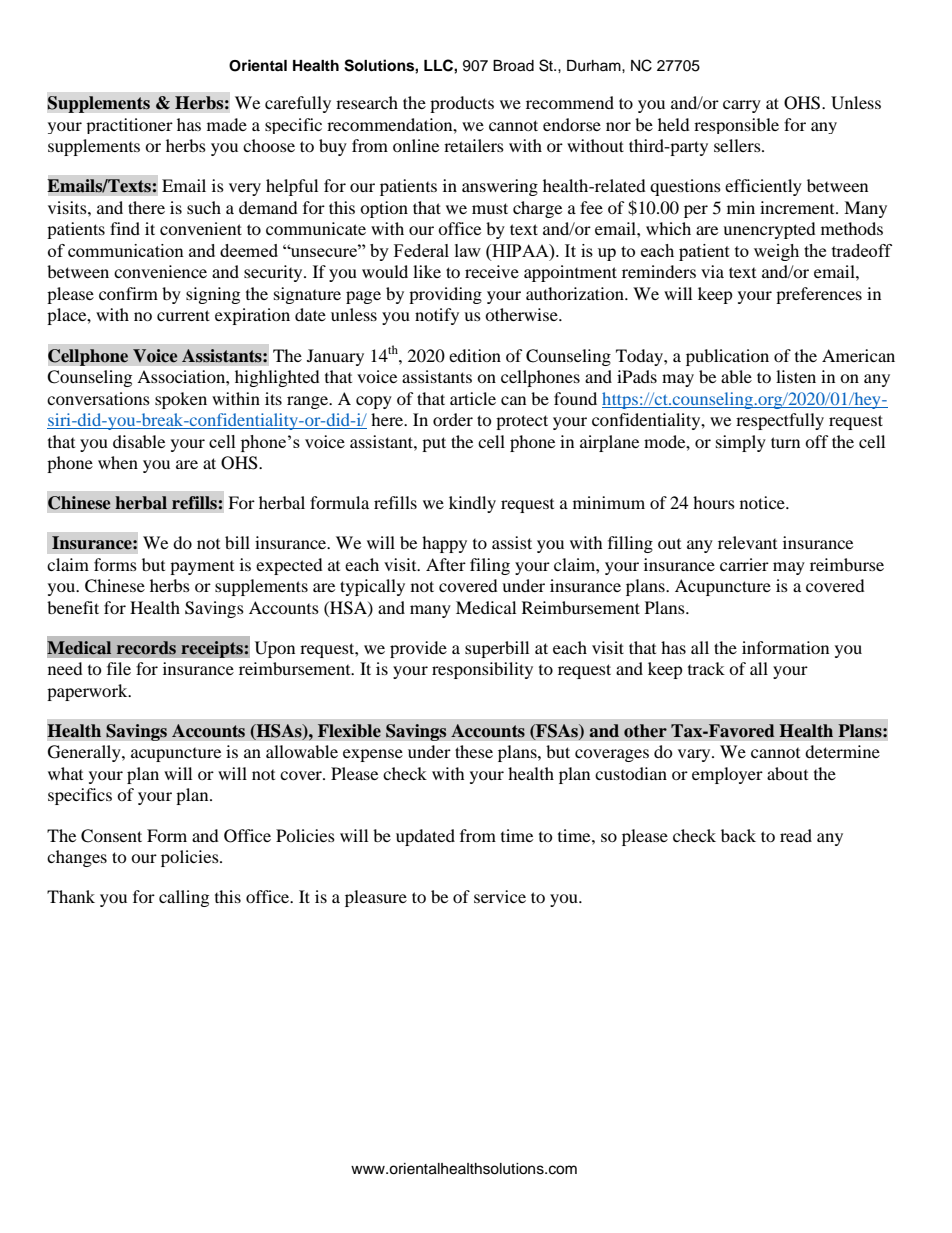 The image size is (952, 1233). Describe the element at coordinates (742, 106) in the screenshot. I see `carry` at that location.
